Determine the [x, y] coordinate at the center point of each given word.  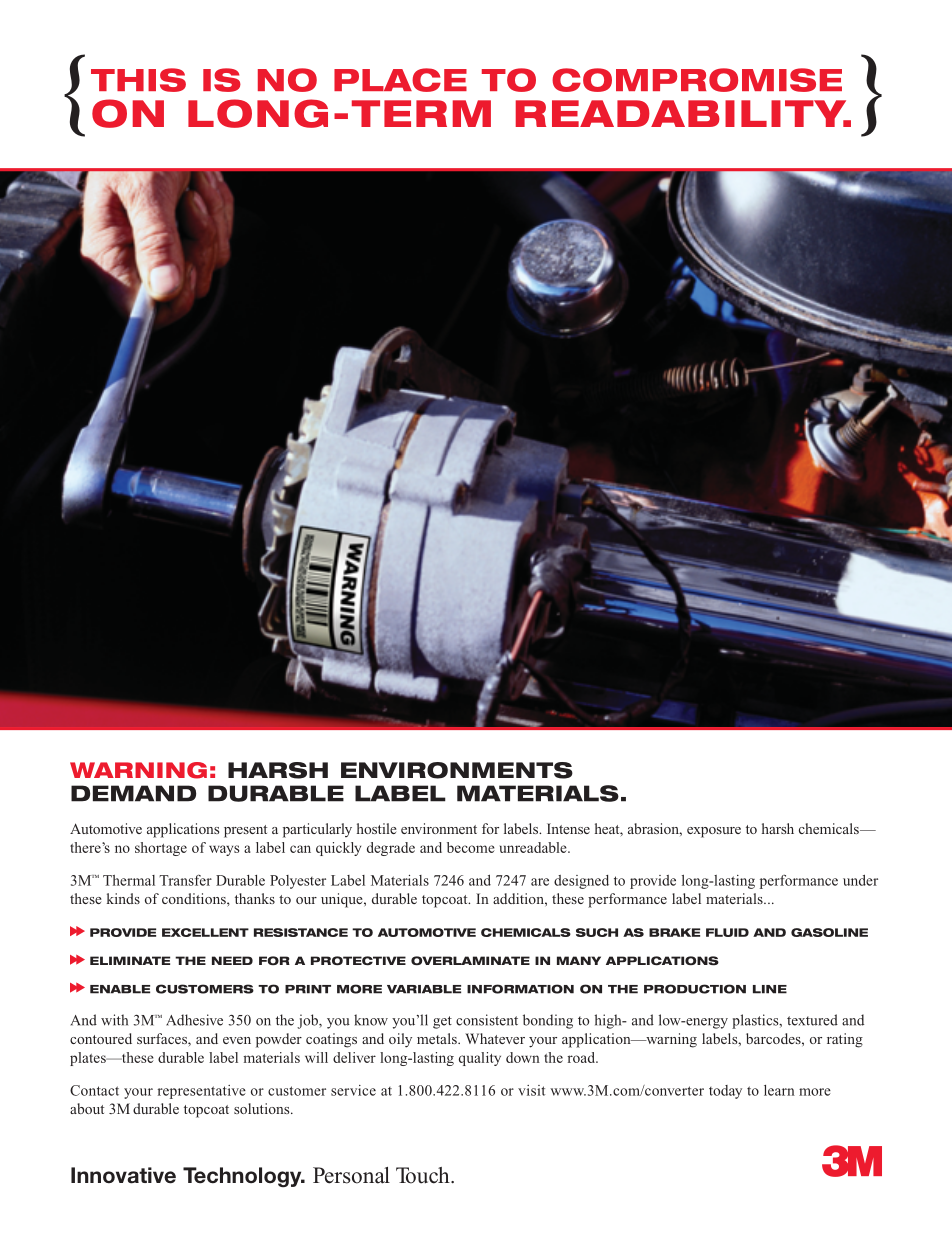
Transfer [185, 880]
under [860, 880]
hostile [377, 828]
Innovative [123, 1175]
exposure [714, 832]
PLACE [400, 80]
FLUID [727, 932]
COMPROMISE [697, 80]
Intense [568, 828]
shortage [161, 849]
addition [519, 898]
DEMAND [133, 793]
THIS [138, 80]
